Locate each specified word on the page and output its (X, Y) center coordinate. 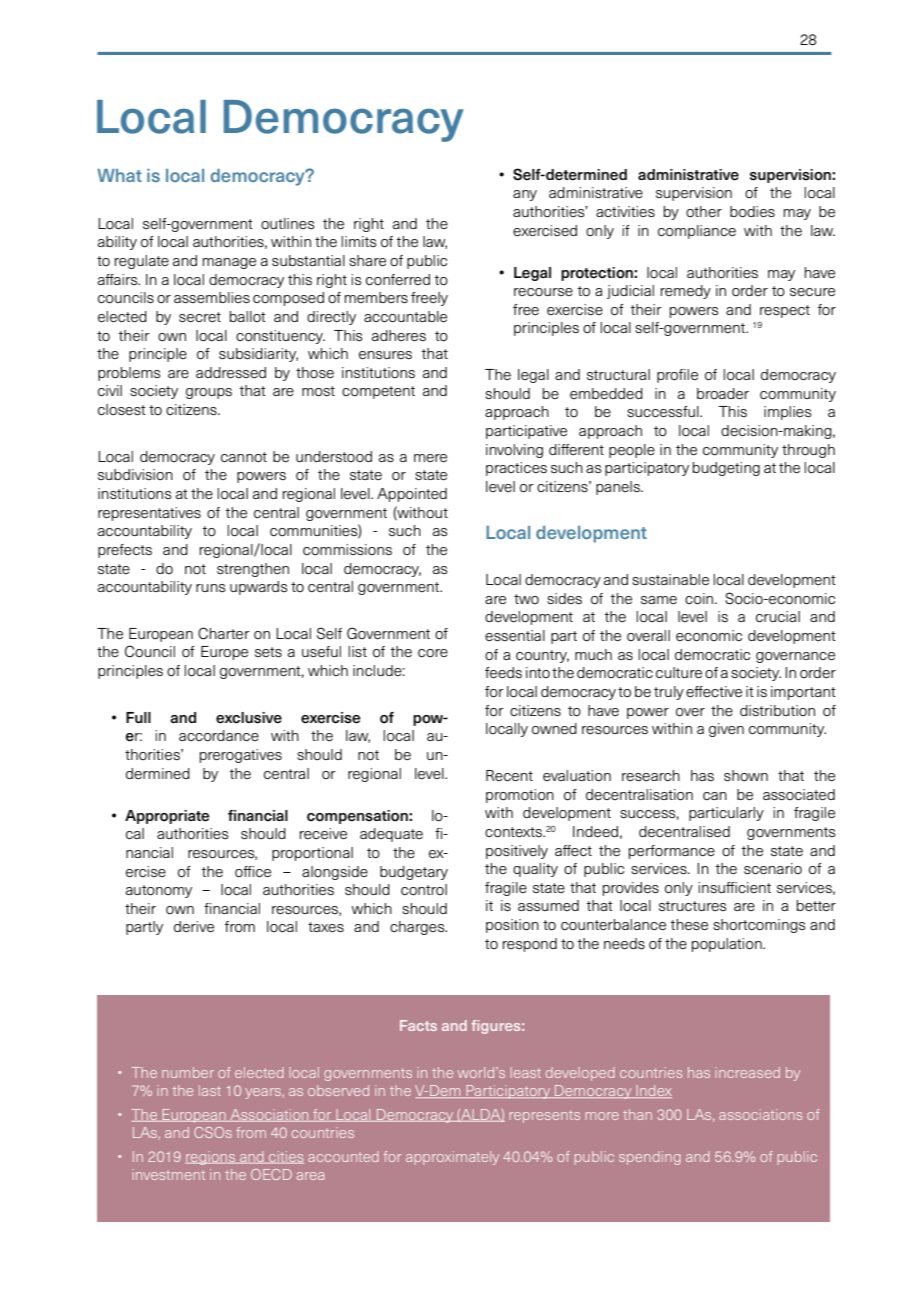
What (119, 175)
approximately (452, 1158)
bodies (752, 212)
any (525, 195)
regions (211, 1158)
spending (650, 1158)
